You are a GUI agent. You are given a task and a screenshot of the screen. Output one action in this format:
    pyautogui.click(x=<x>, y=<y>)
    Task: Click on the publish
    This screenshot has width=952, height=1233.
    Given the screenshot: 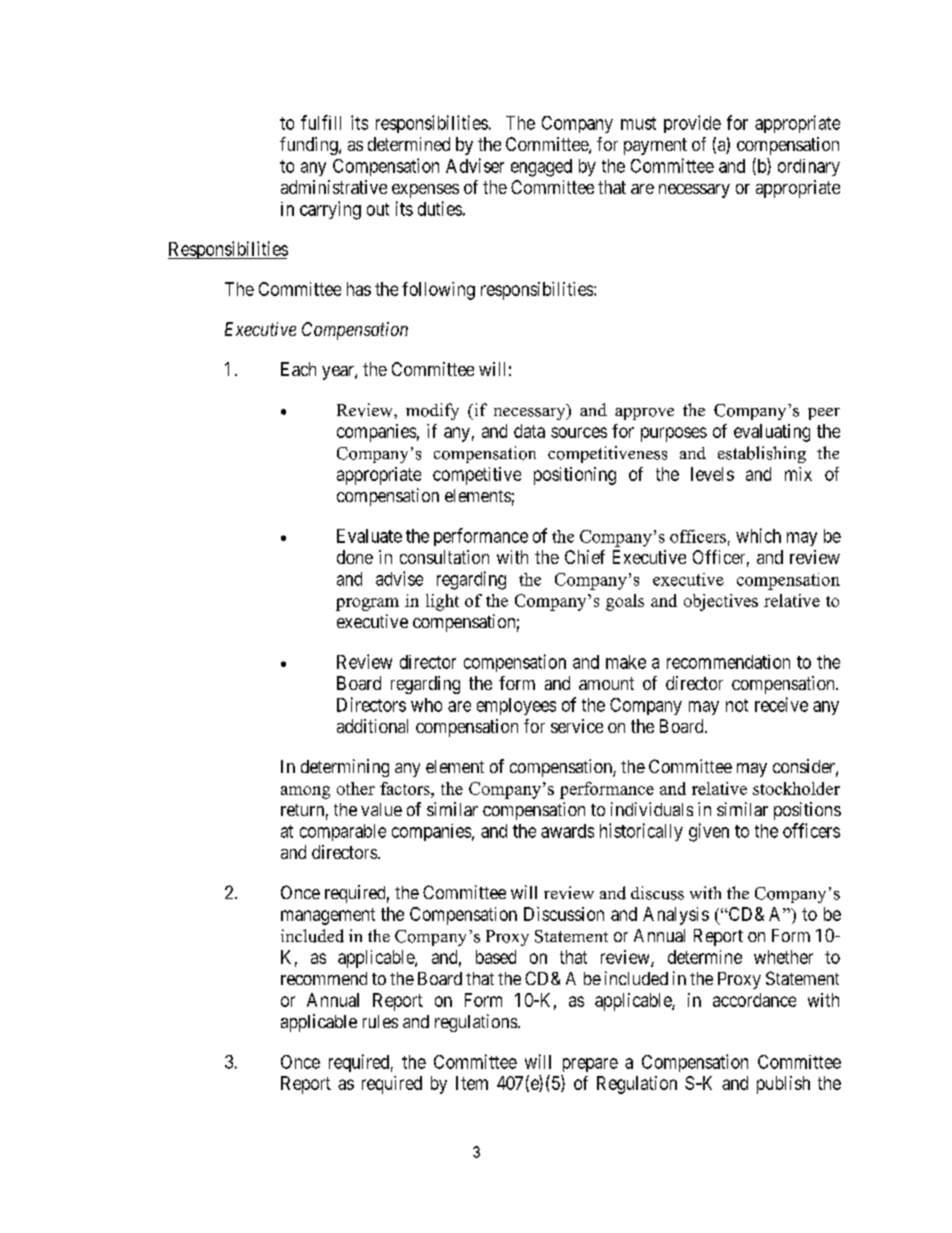 What is the action you would take?
    pyautogui.click(x=783, y=1085)
